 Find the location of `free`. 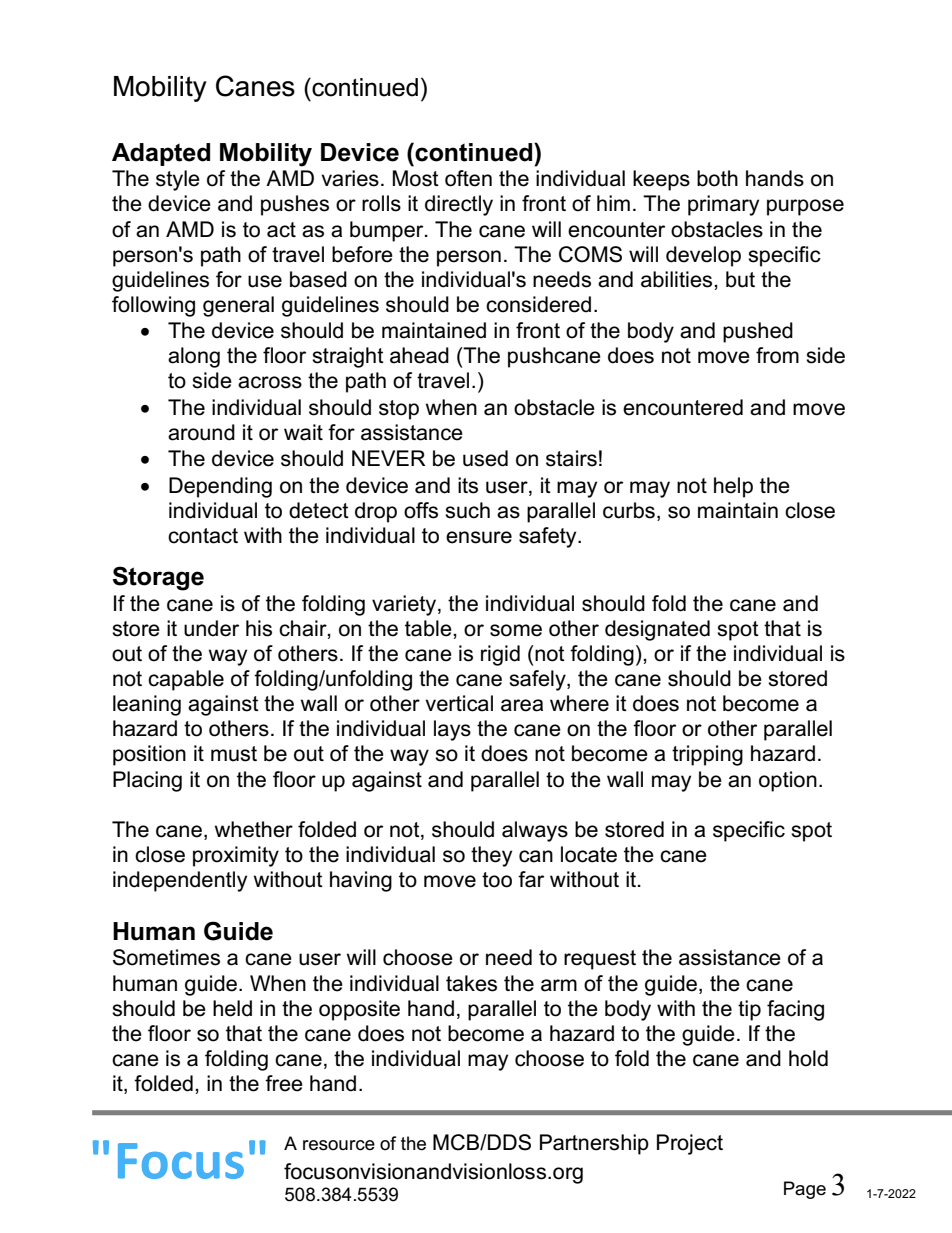

free is located at coordinates (284, 1083).
